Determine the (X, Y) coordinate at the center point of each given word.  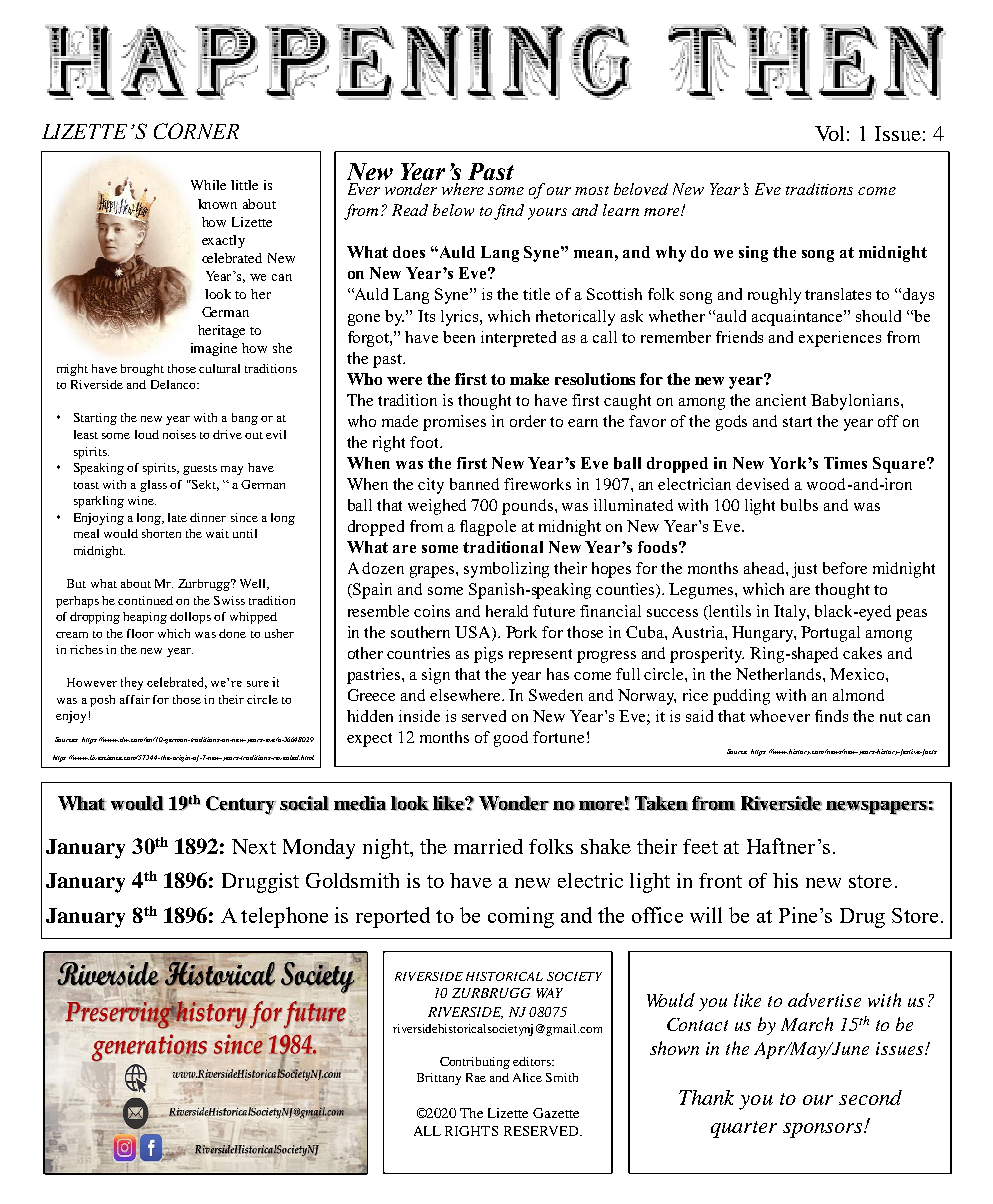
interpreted (518, 339)
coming (521, 917)
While (208, 185)
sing (753, 254)
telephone (284, 917)
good (511, 739)
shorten (161, 533)
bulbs (799, 505)
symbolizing (506, 570)
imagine (214, 349)
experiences (840, 339)
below (453, 210)
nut (891, 717)
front (720, 880)
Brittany (439, 1079)
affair (135, 699)
